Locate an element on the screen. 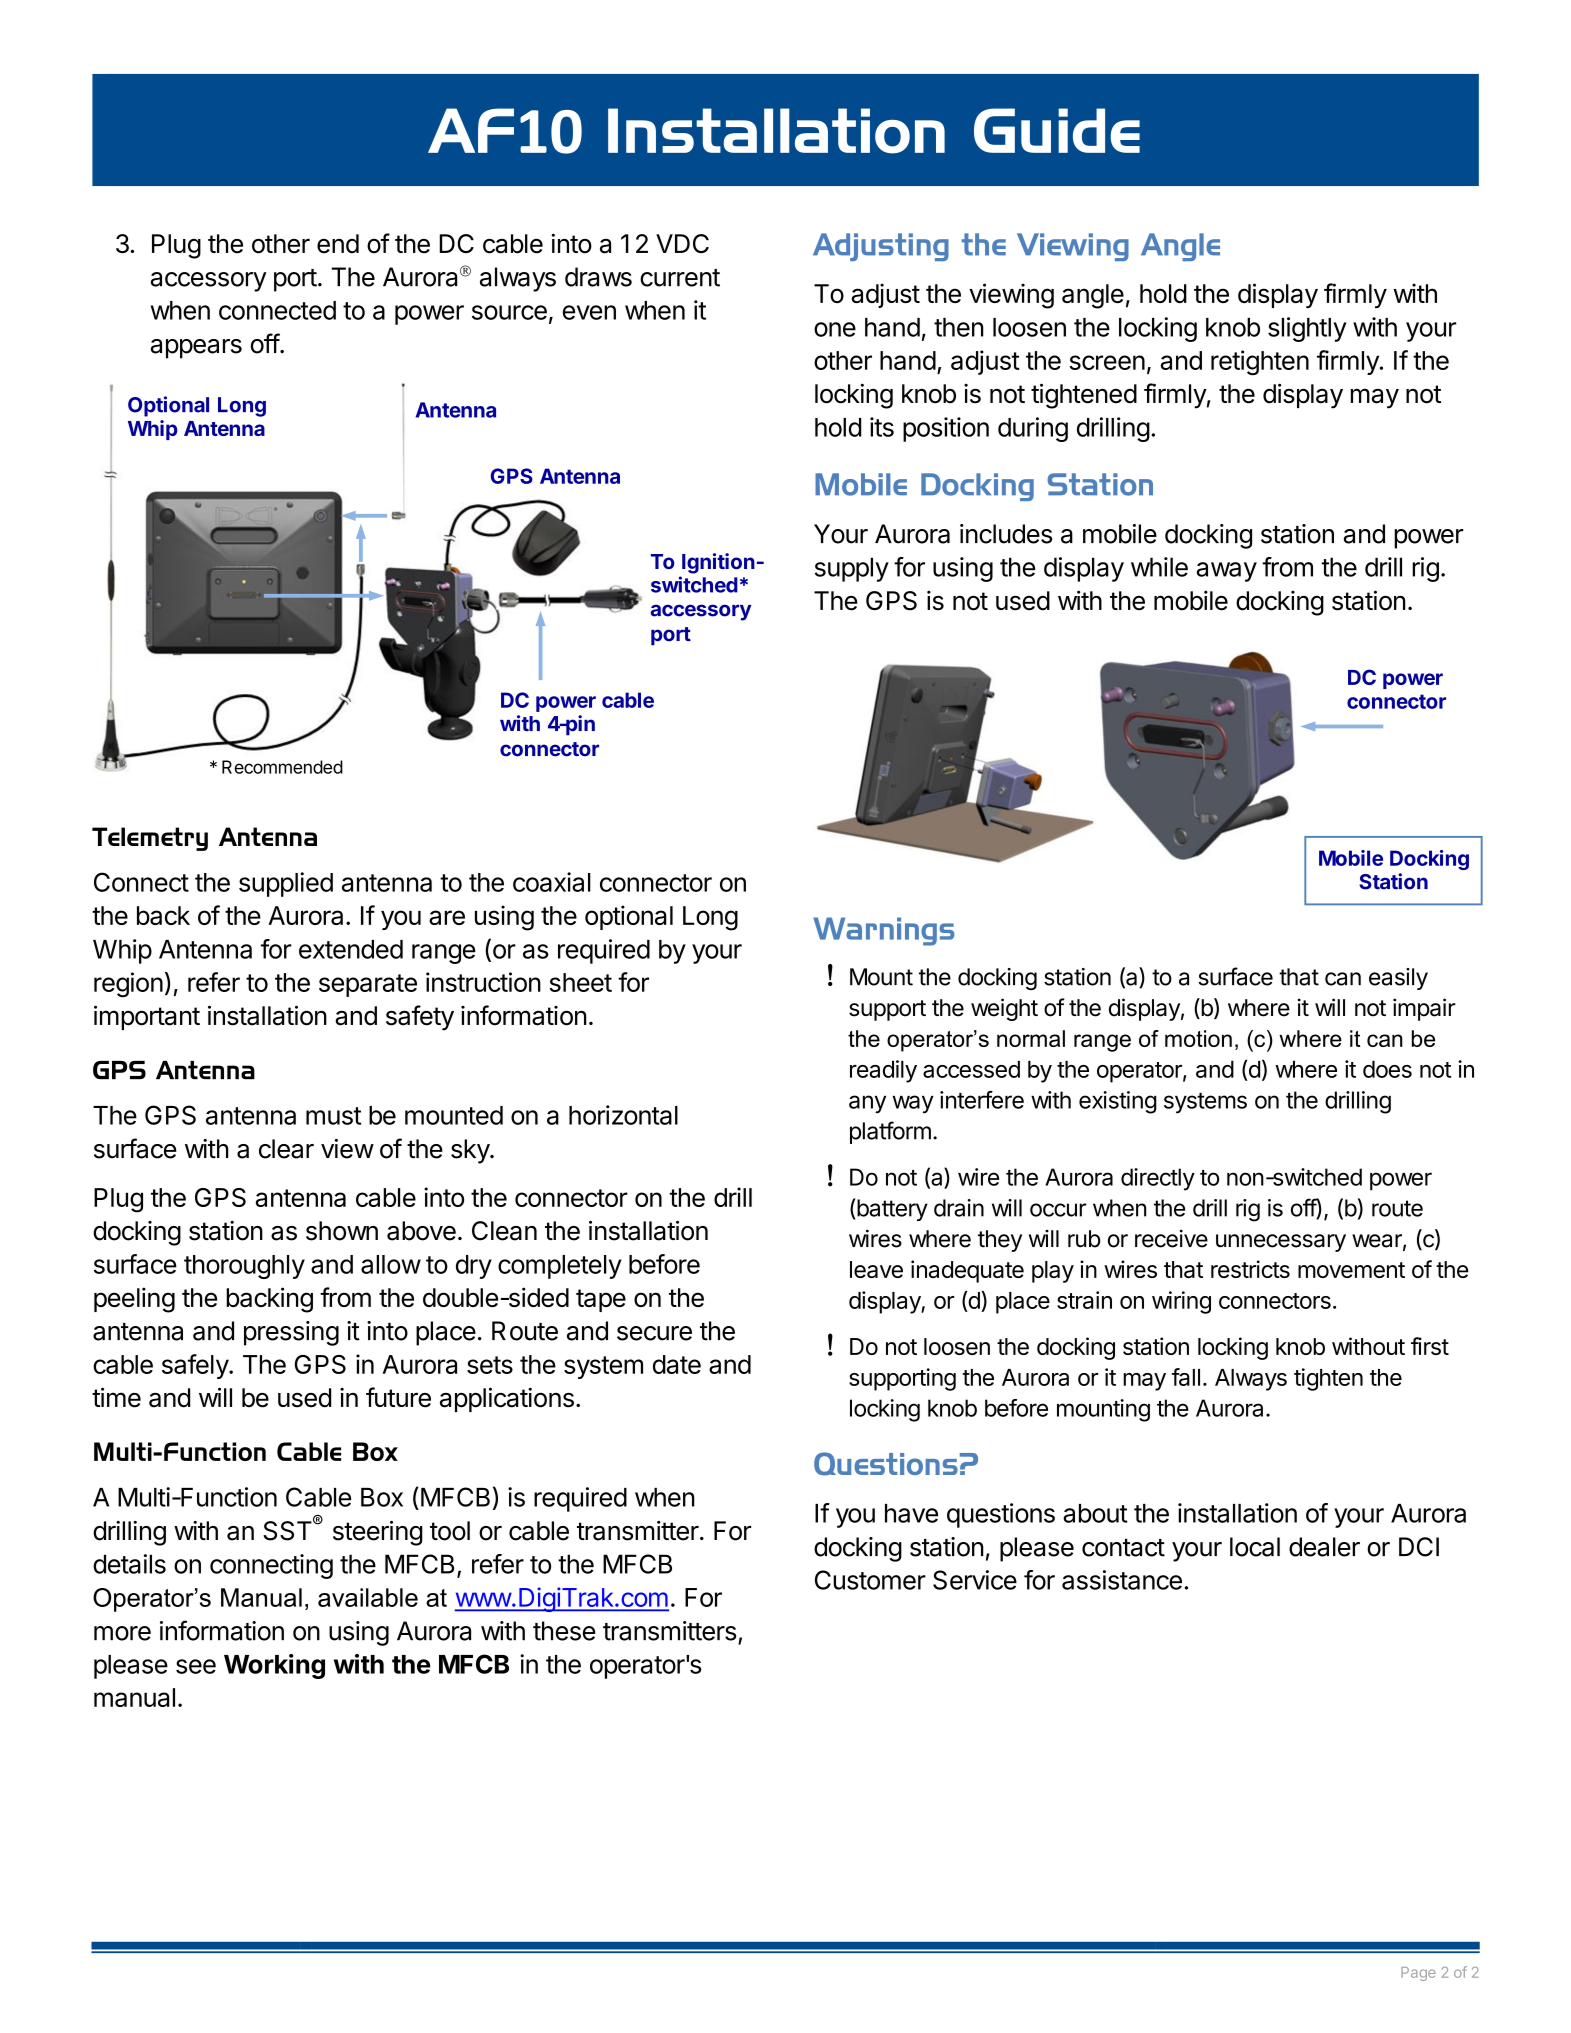 The image size is (1571, 2033). appears is located at coordinates (196, 349).
